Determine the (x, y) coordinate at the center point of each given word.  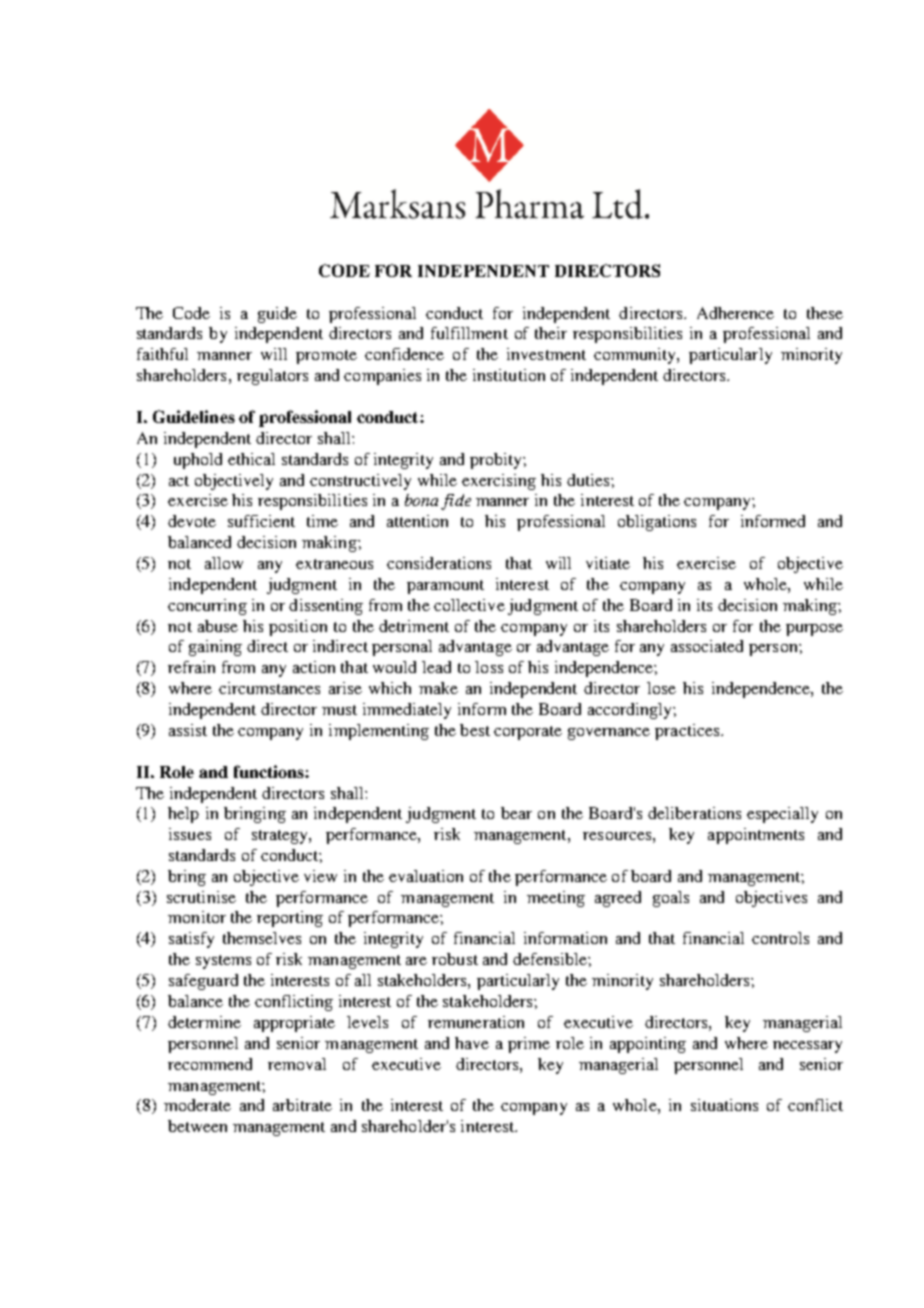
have (472, 1043)
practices (688, 732)
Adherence (735, 313)
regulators (272, 377)
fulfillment (469, 333)
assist (188, 730)
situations (724, 1105)
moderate (197, 1105)
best (475, 730)
